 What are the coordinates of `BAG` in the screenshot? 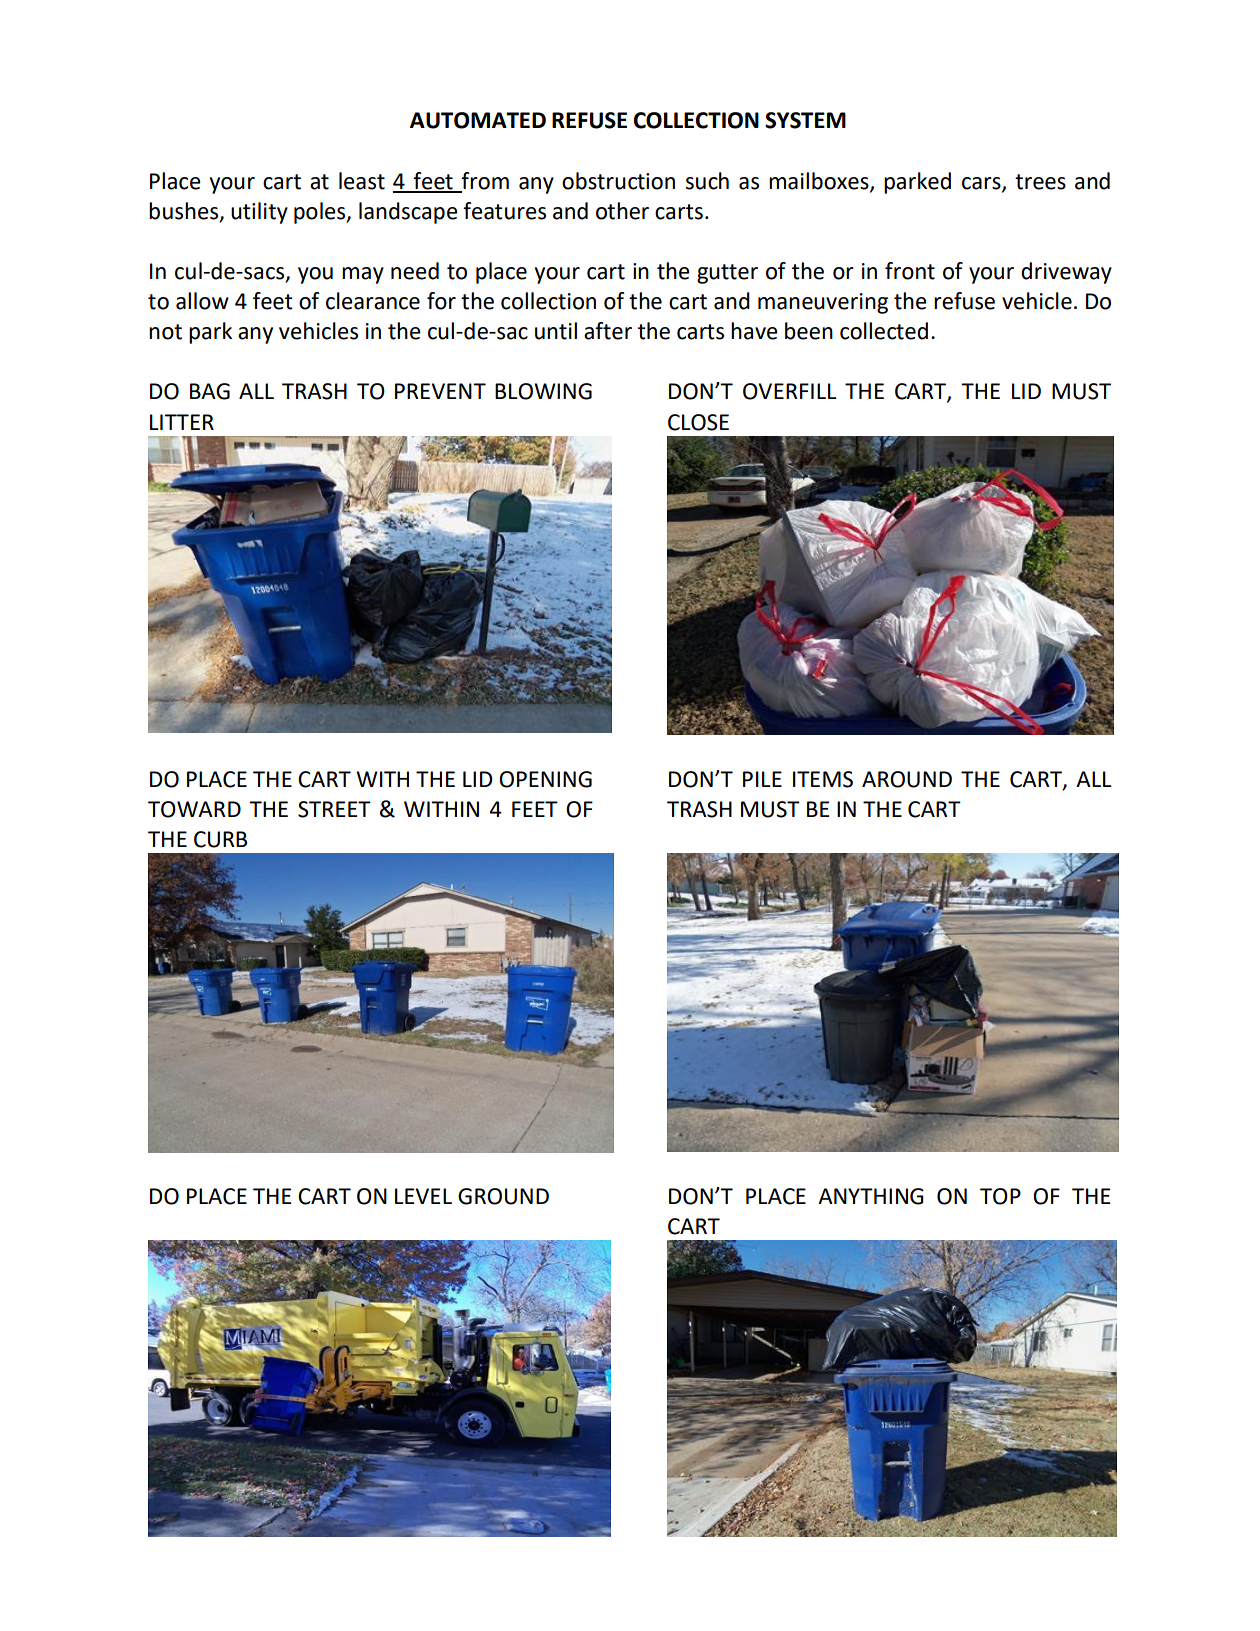 It's located at (210, 391).
